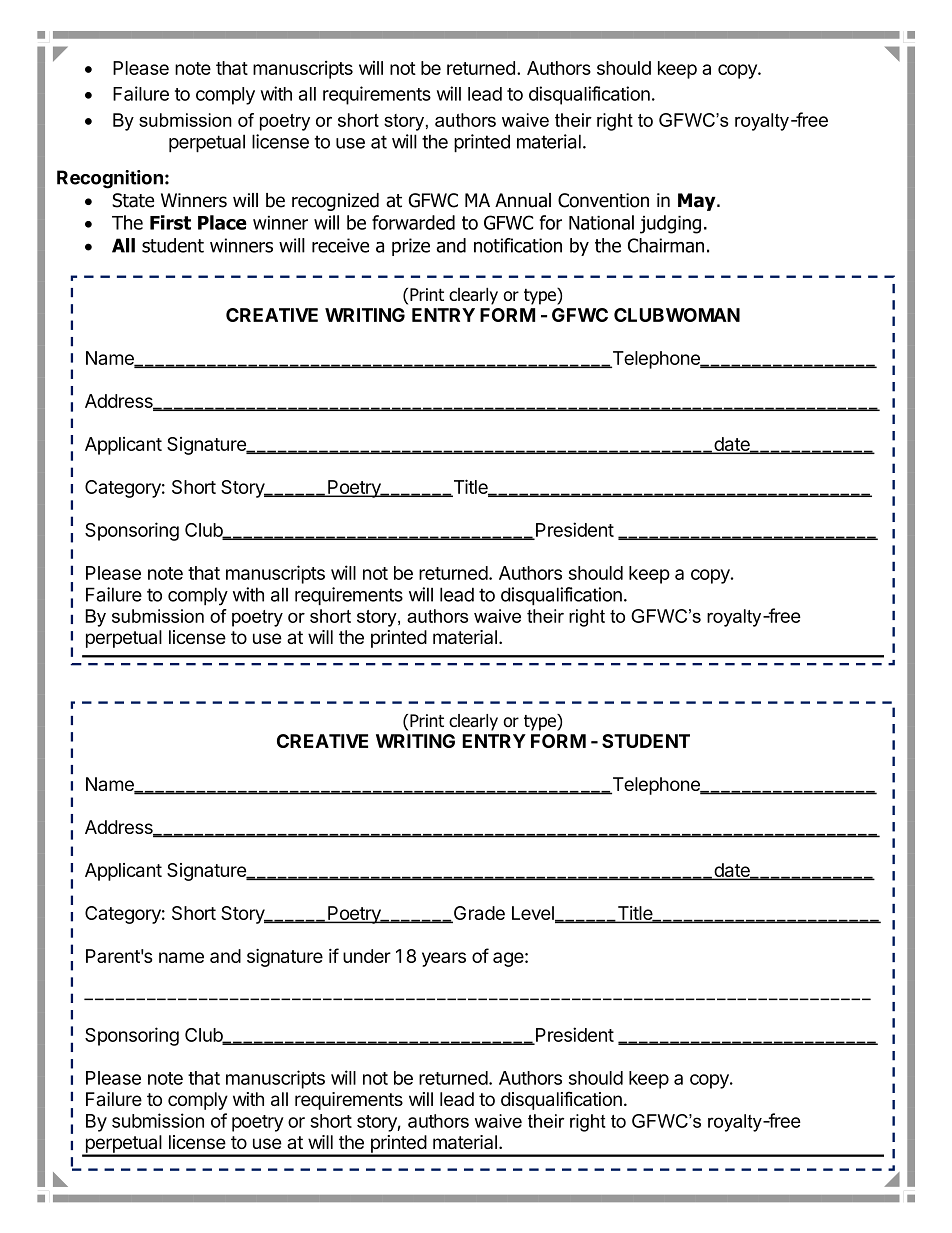 The image size is (952, 1233). Describe the element at coordinates (666, 245) in the screenshot. I see `Chairman` at that location.
